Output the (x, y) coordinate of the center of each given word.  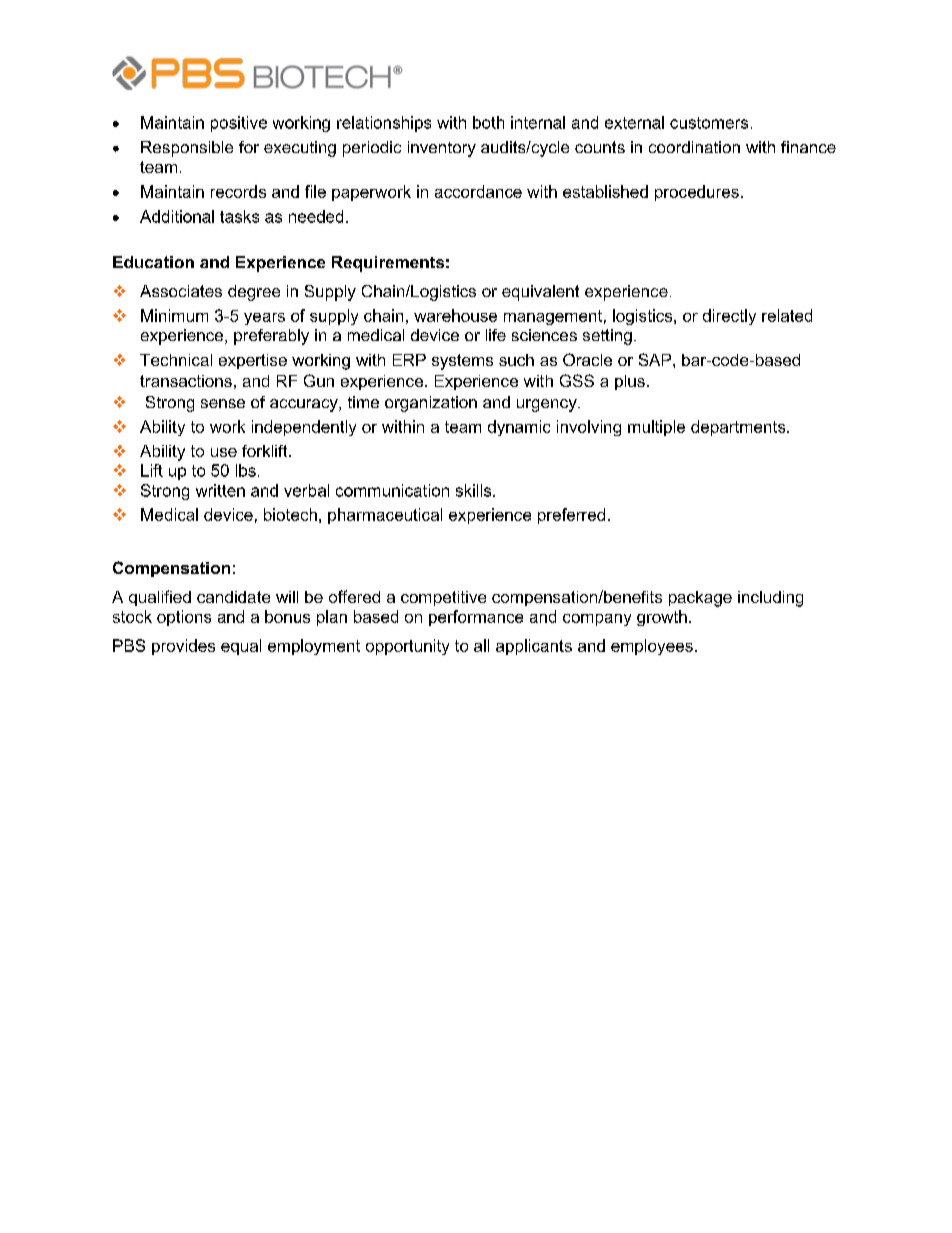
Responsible (187, 149)
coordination (694, 147)
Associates (181, 291)
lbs (246, 470)
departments (739, 428)
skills (475, 490)
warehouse (455, 315)
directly (729, 317)
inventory (442, 149)
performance (476, 618)
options (184, 618)
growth (662, 618)
